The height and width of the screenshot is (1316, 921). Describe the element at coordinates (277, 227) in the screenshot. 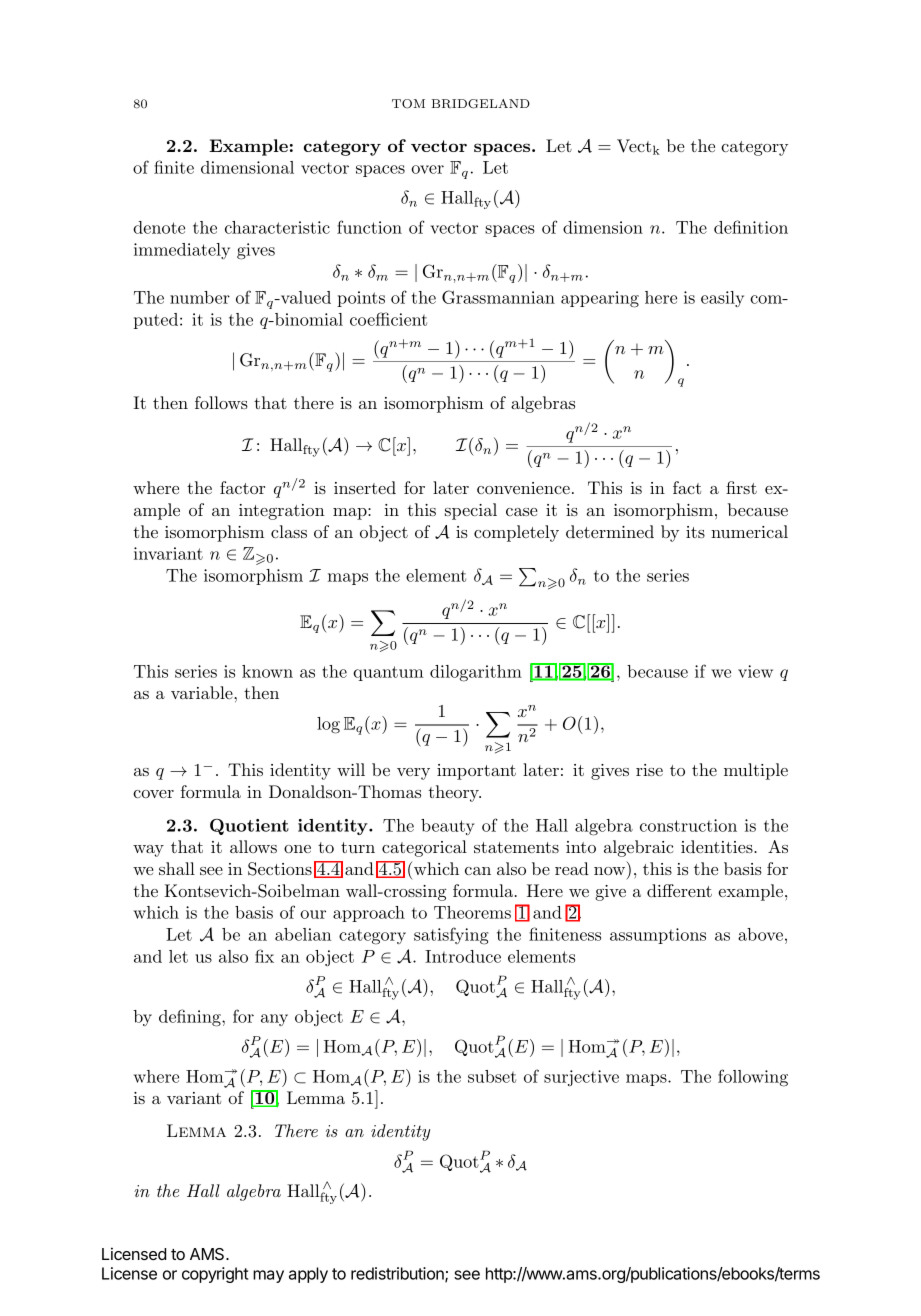

I see `characteristic` at that location.
